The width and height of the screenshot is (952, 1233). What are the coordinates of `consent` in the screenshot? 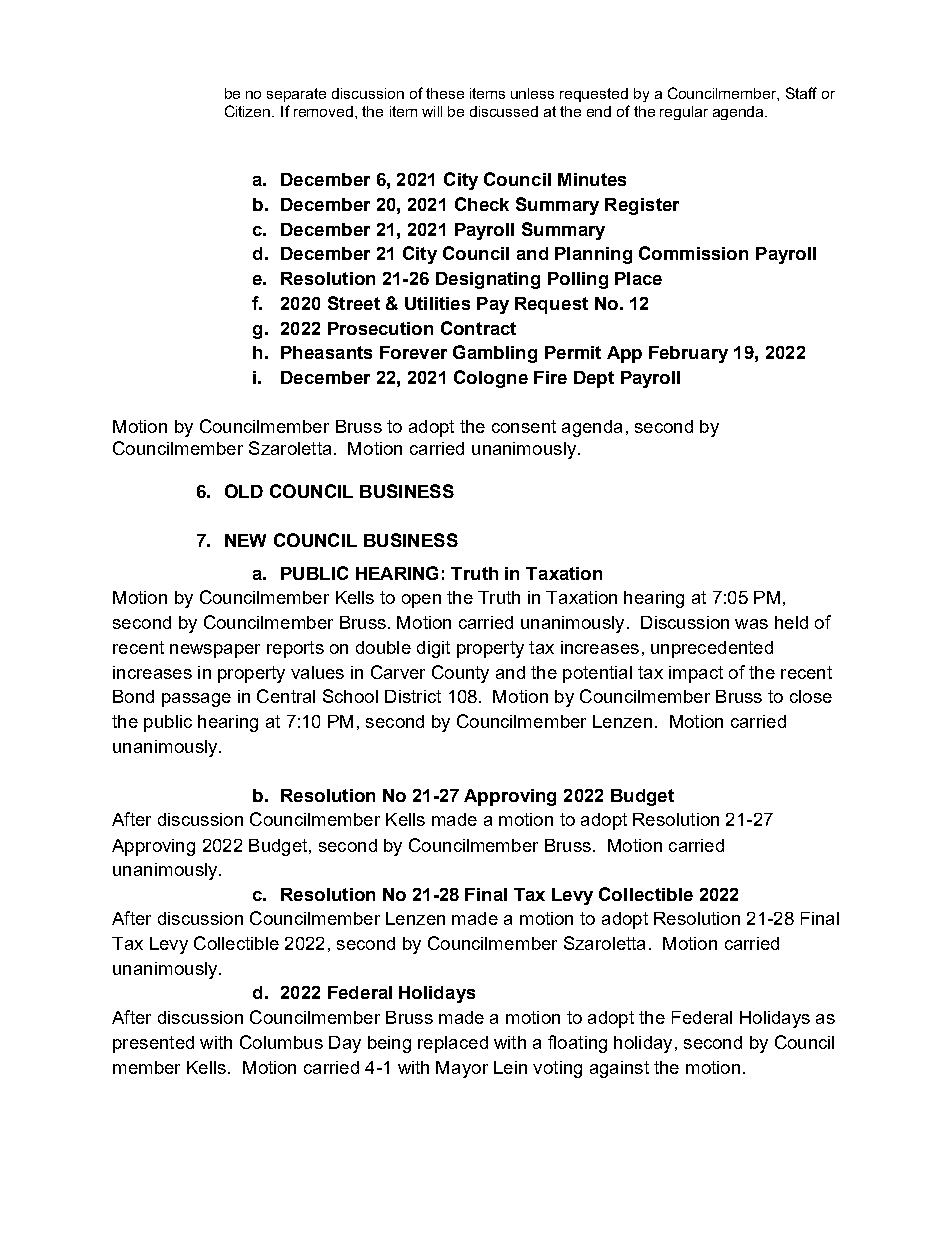 It's located at (524, 426).
